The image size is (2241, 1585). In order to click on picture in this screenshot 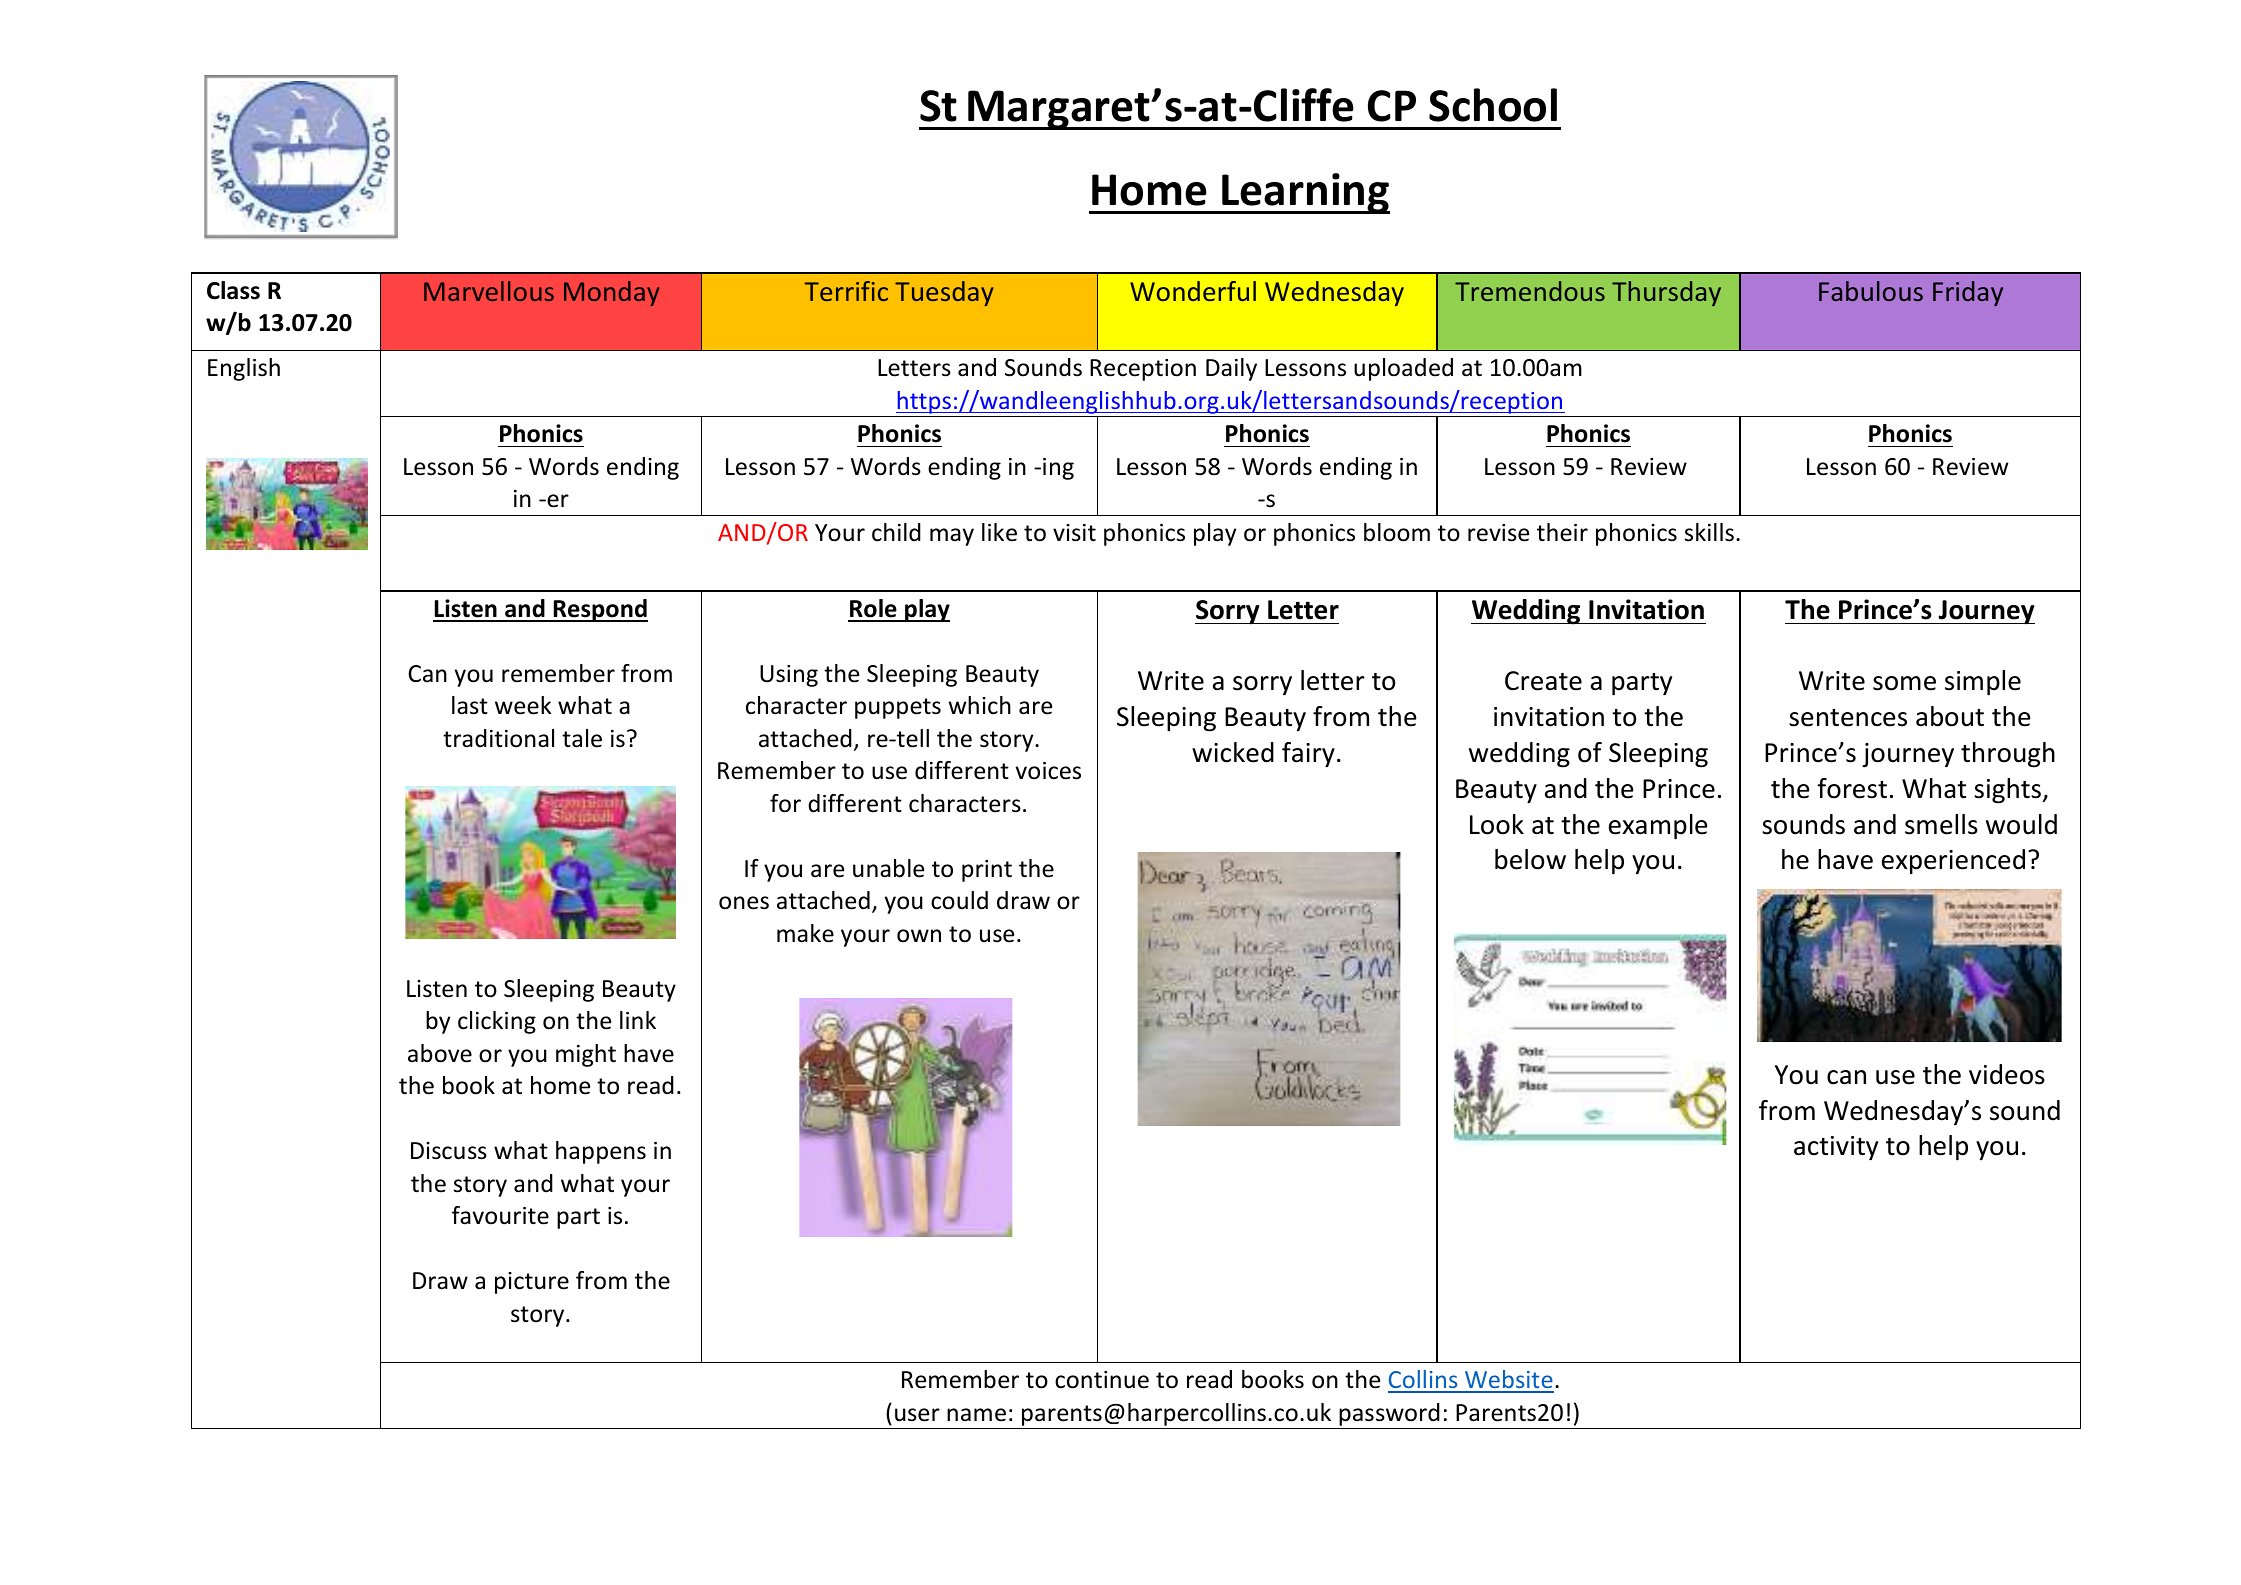, I will do `click(532, 1283)`.
